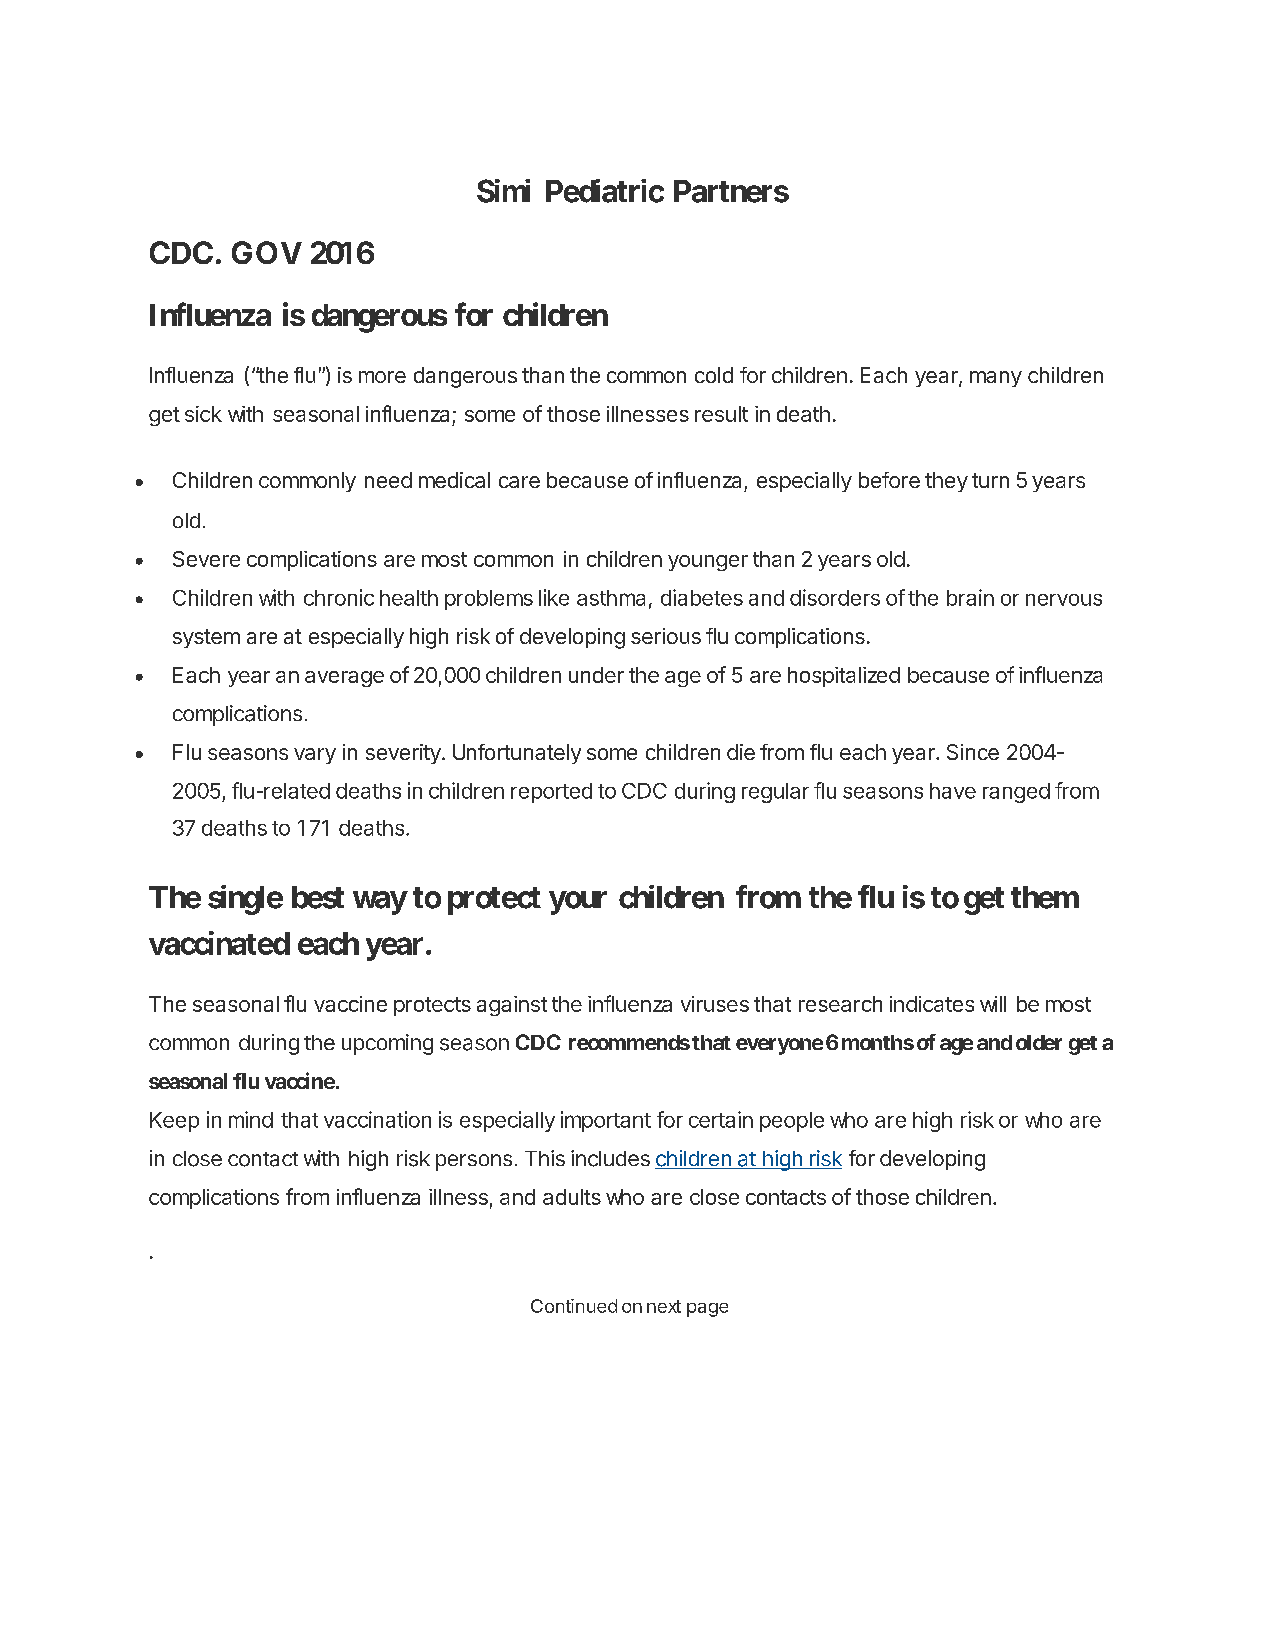  What do you see at coordinates (251, 1119) in the page?
I see `mind` at bounding box center [251, 1119].
